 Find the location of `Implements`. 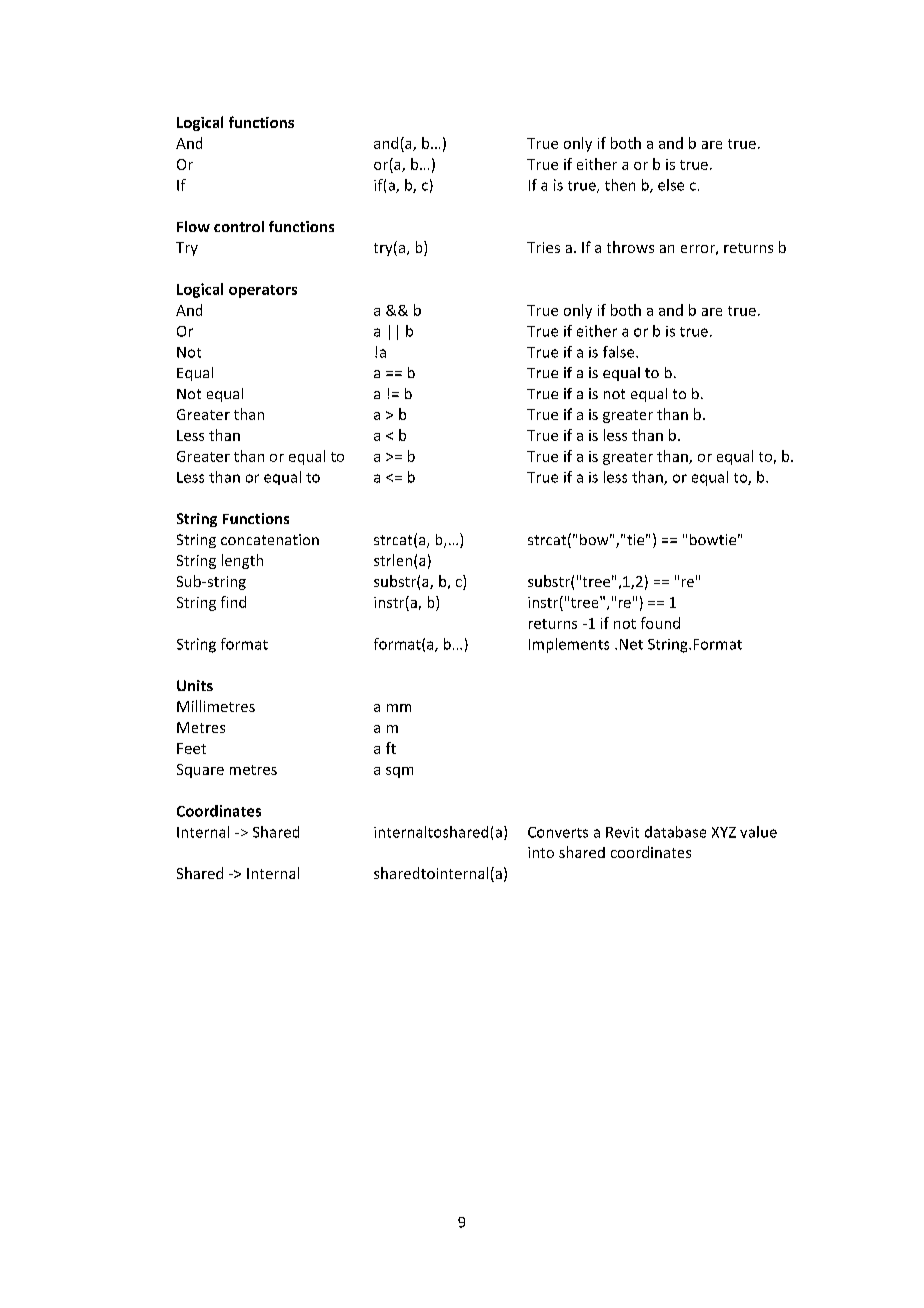

Implements is located at coordinates (569, 645).
